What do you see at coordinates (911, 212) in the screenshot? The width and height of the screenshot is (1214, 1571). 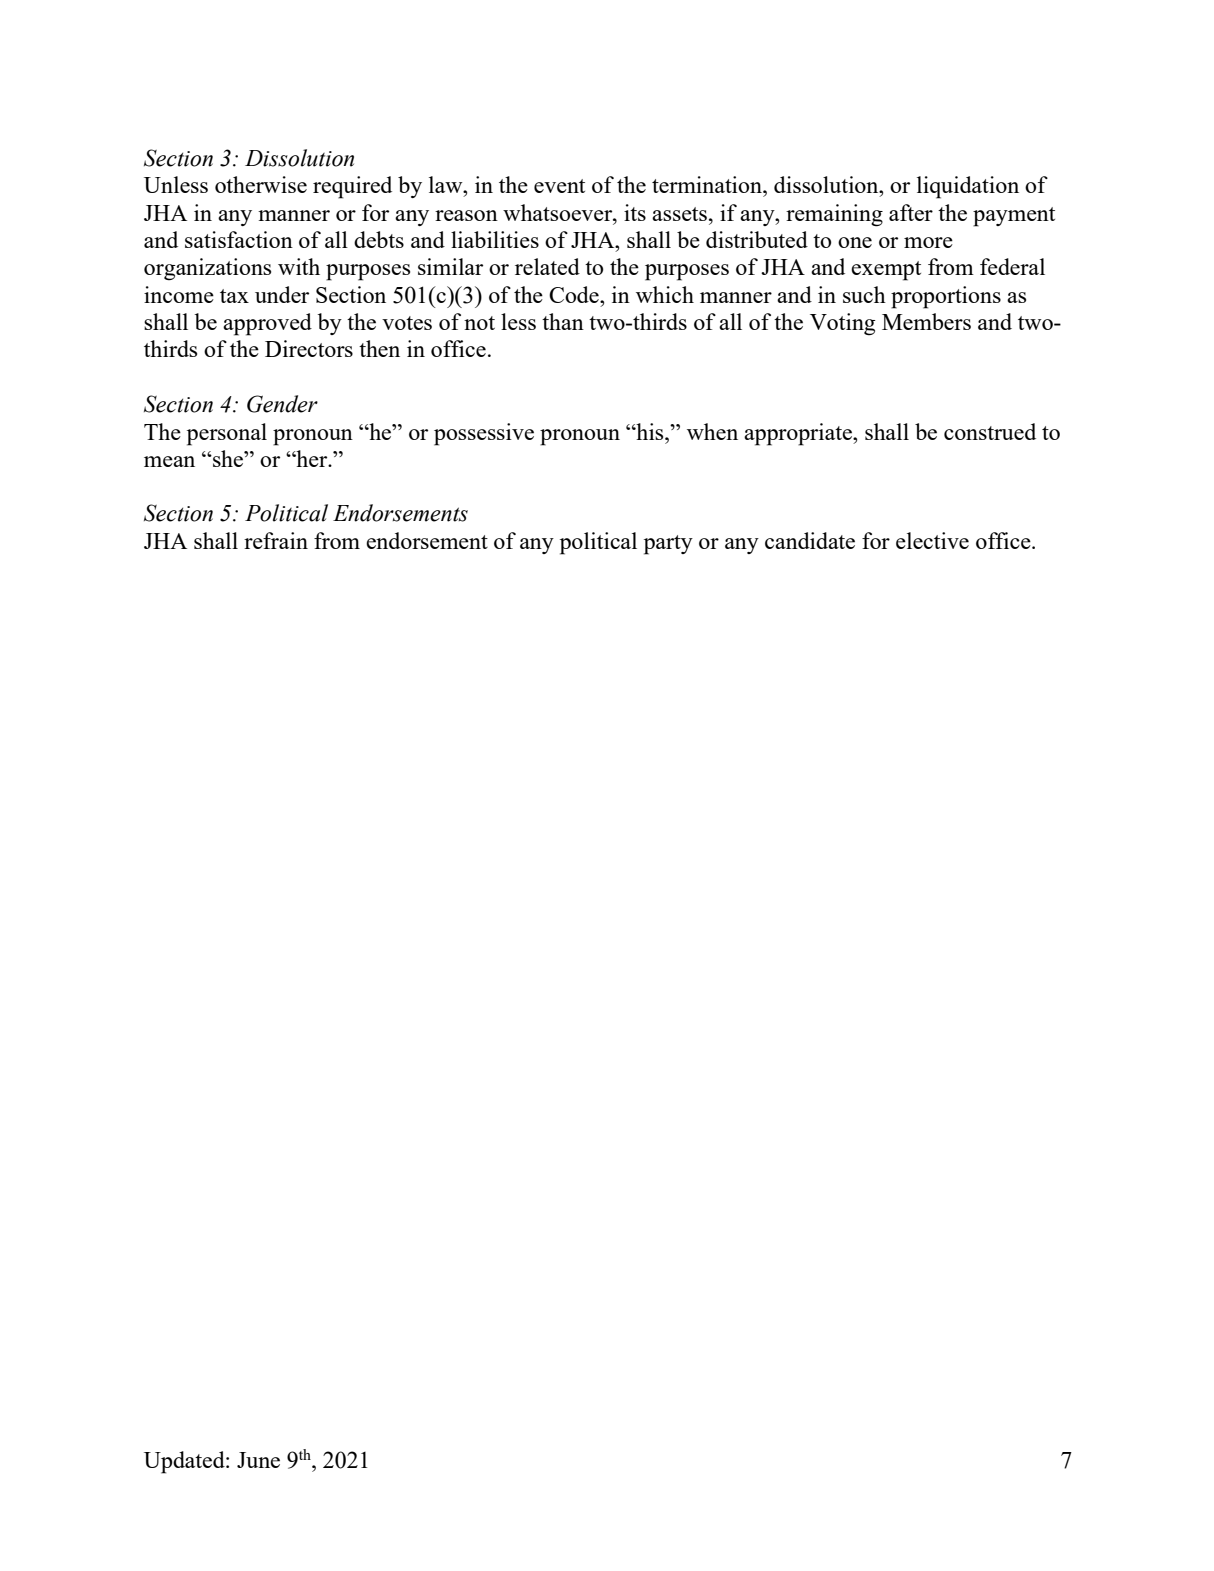 I see `after` at bounding box center [911, 212].
